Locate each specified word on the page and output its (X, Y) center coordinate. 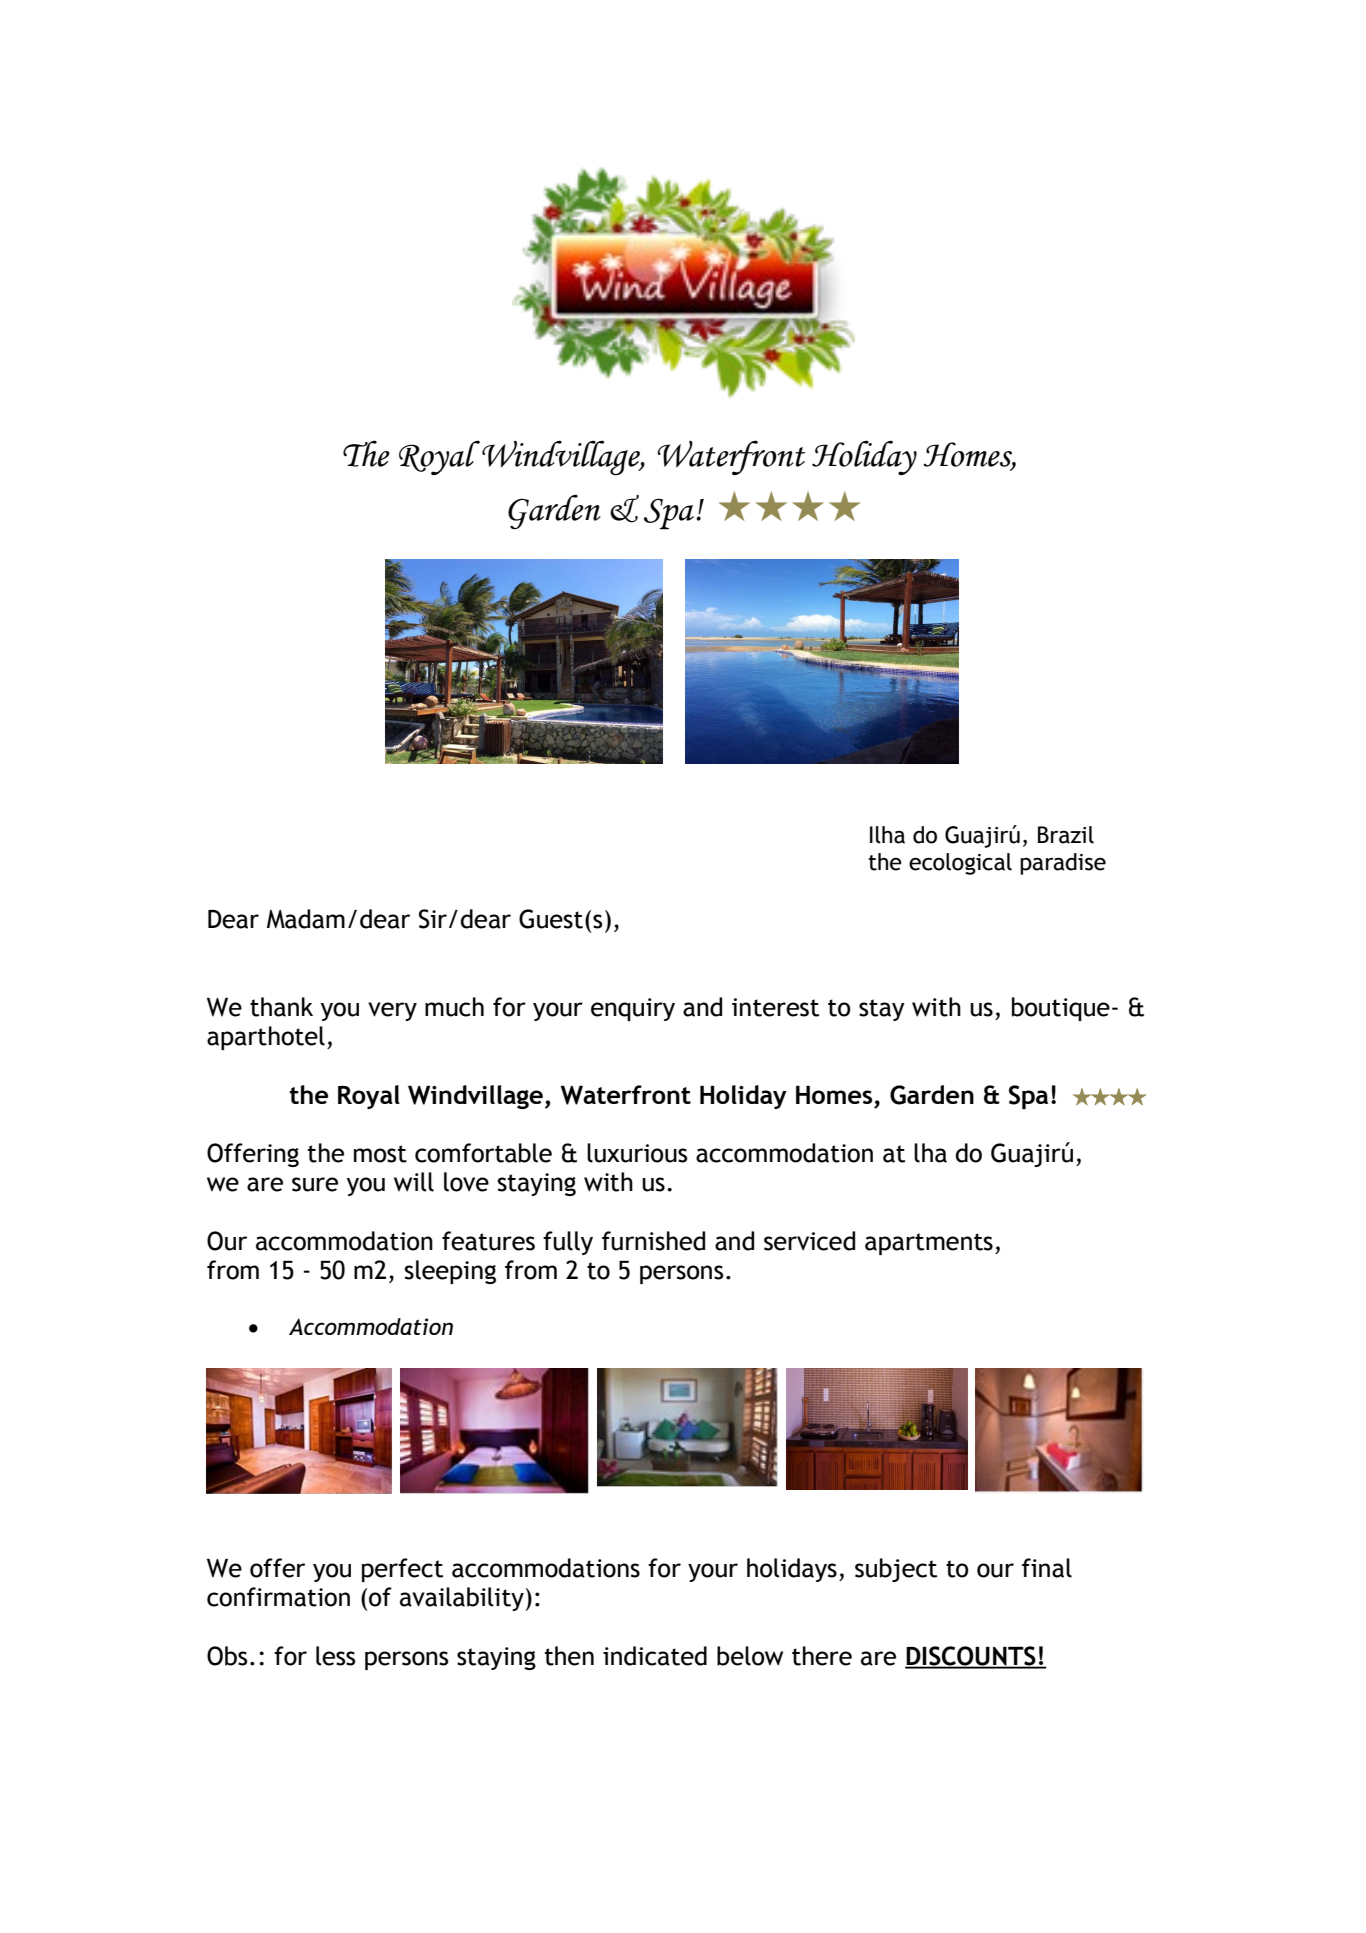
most (380, 1154)
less (336, 1656)
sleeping (450, 1272)
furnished (653, 1241)
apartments (929, 1244)
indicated (655, 1656)
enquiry (633, 1009)
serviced (809, 1241)
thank (281, 1007)
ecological (960, 864)
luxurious (637, 1153)
